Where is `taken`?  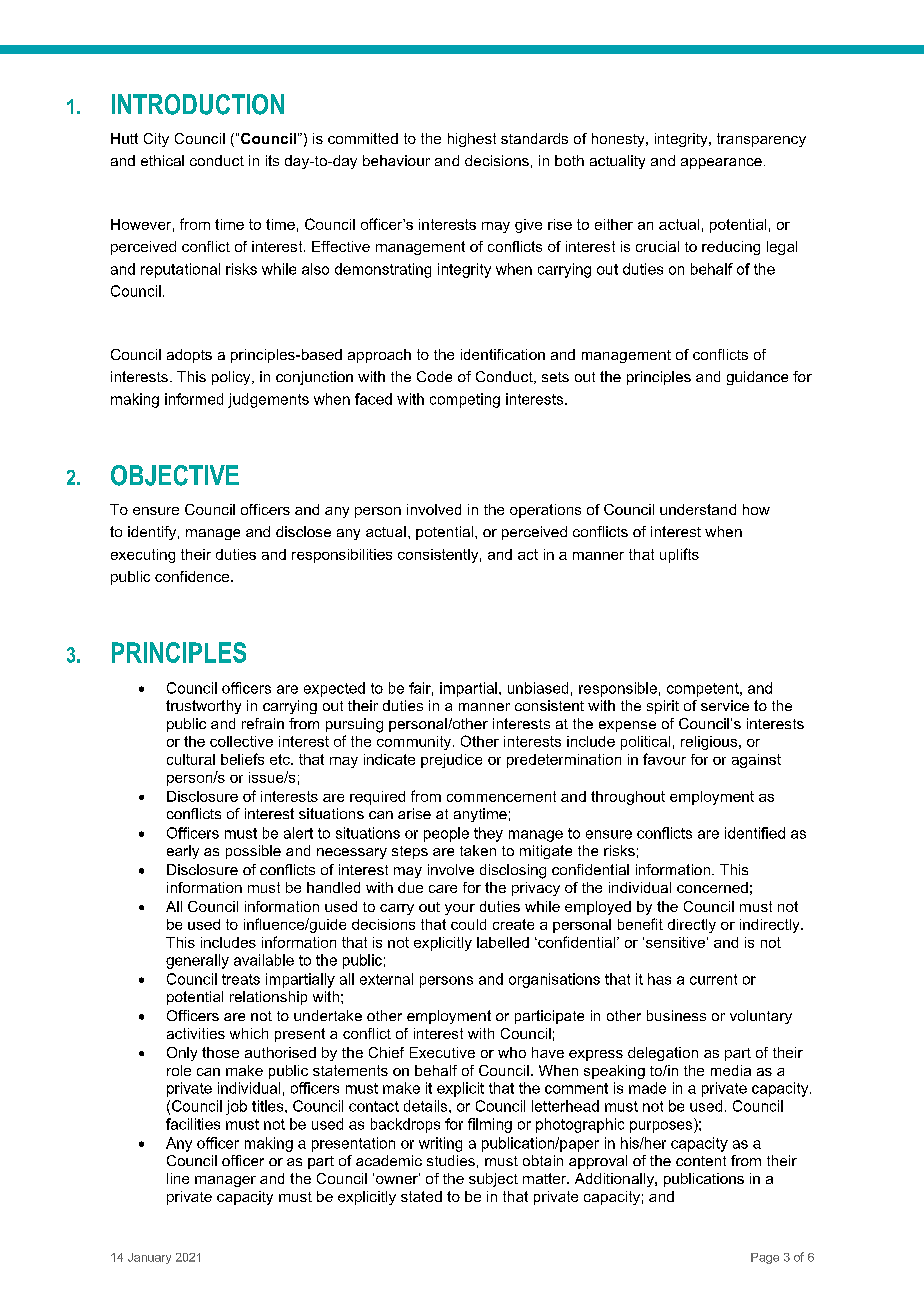 taken is located at coordinates (478, 850).
